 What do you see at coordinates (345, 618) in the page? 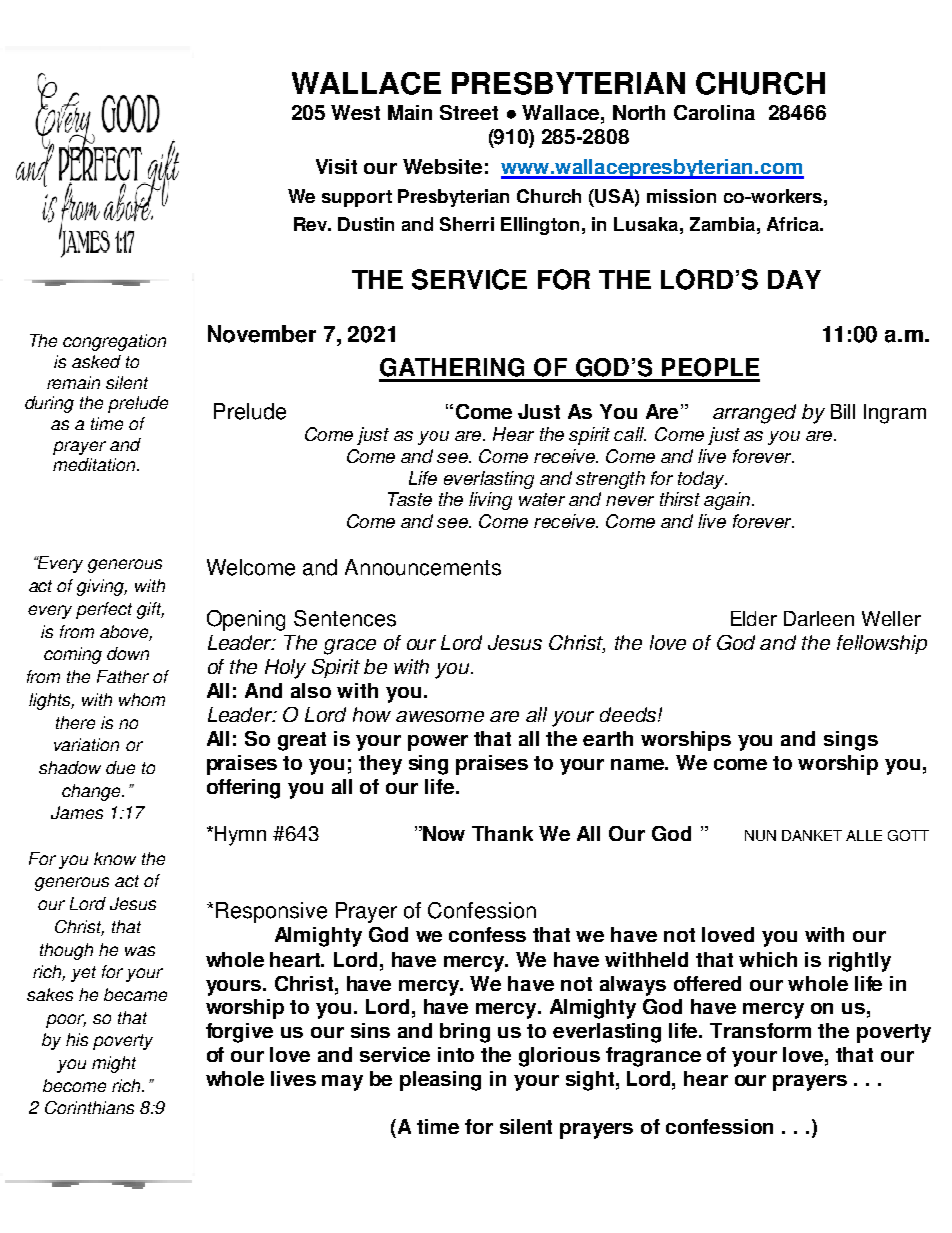
I see `Sentences` at bounding box center [345, 618].
